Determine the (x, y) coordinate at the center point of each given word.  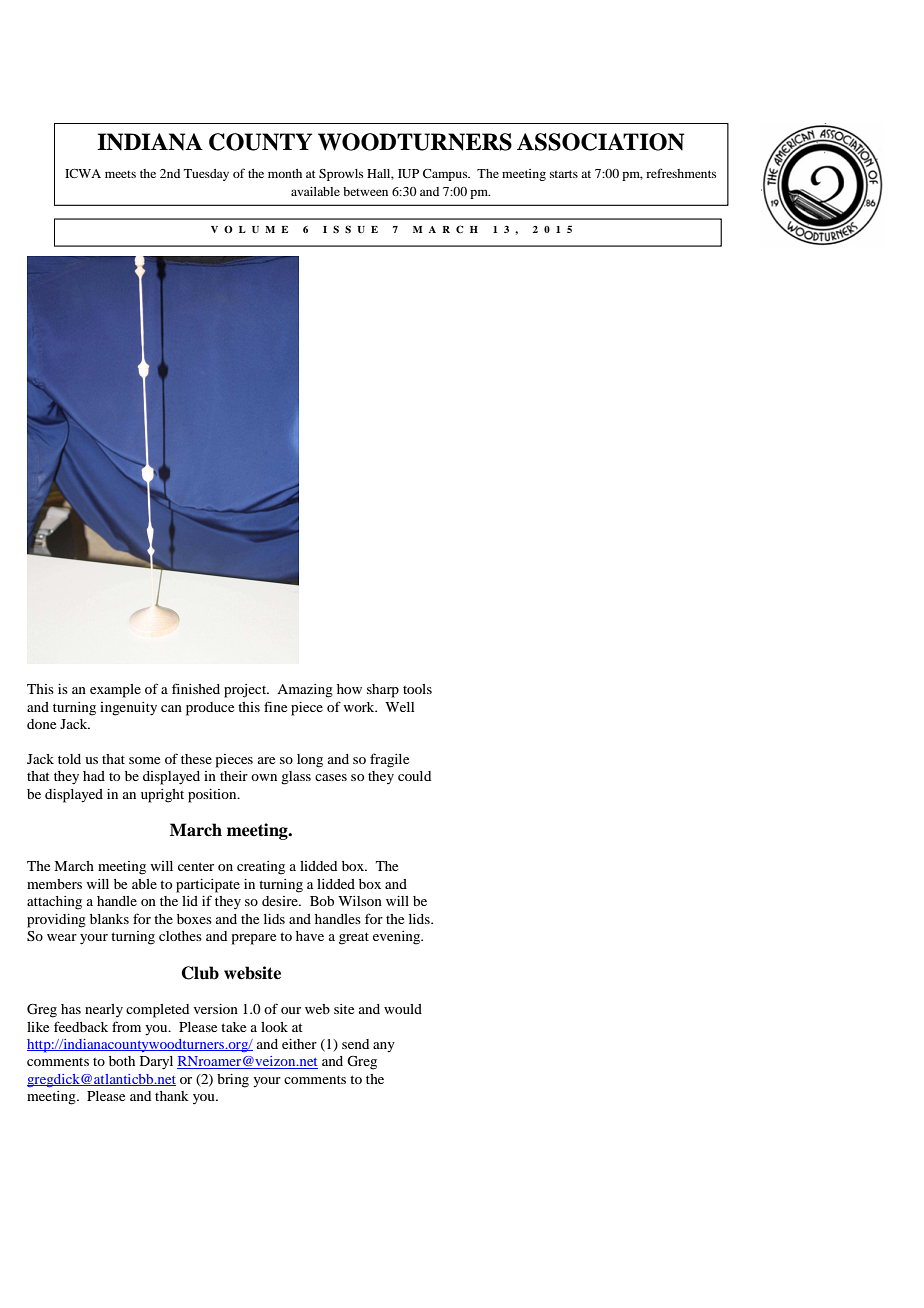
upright (162, 796)
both (122, 1061)
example (115, 691)
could (414, 776)
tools (417, 689)
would (403, 1009)
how (349, 689)
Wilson (360, 901)
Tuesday (206, 175)
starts (564, 174)
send (355, 1044)
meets (120, 174)
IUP (408, 173)
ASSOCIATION (600, 142)
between (365, 191)
